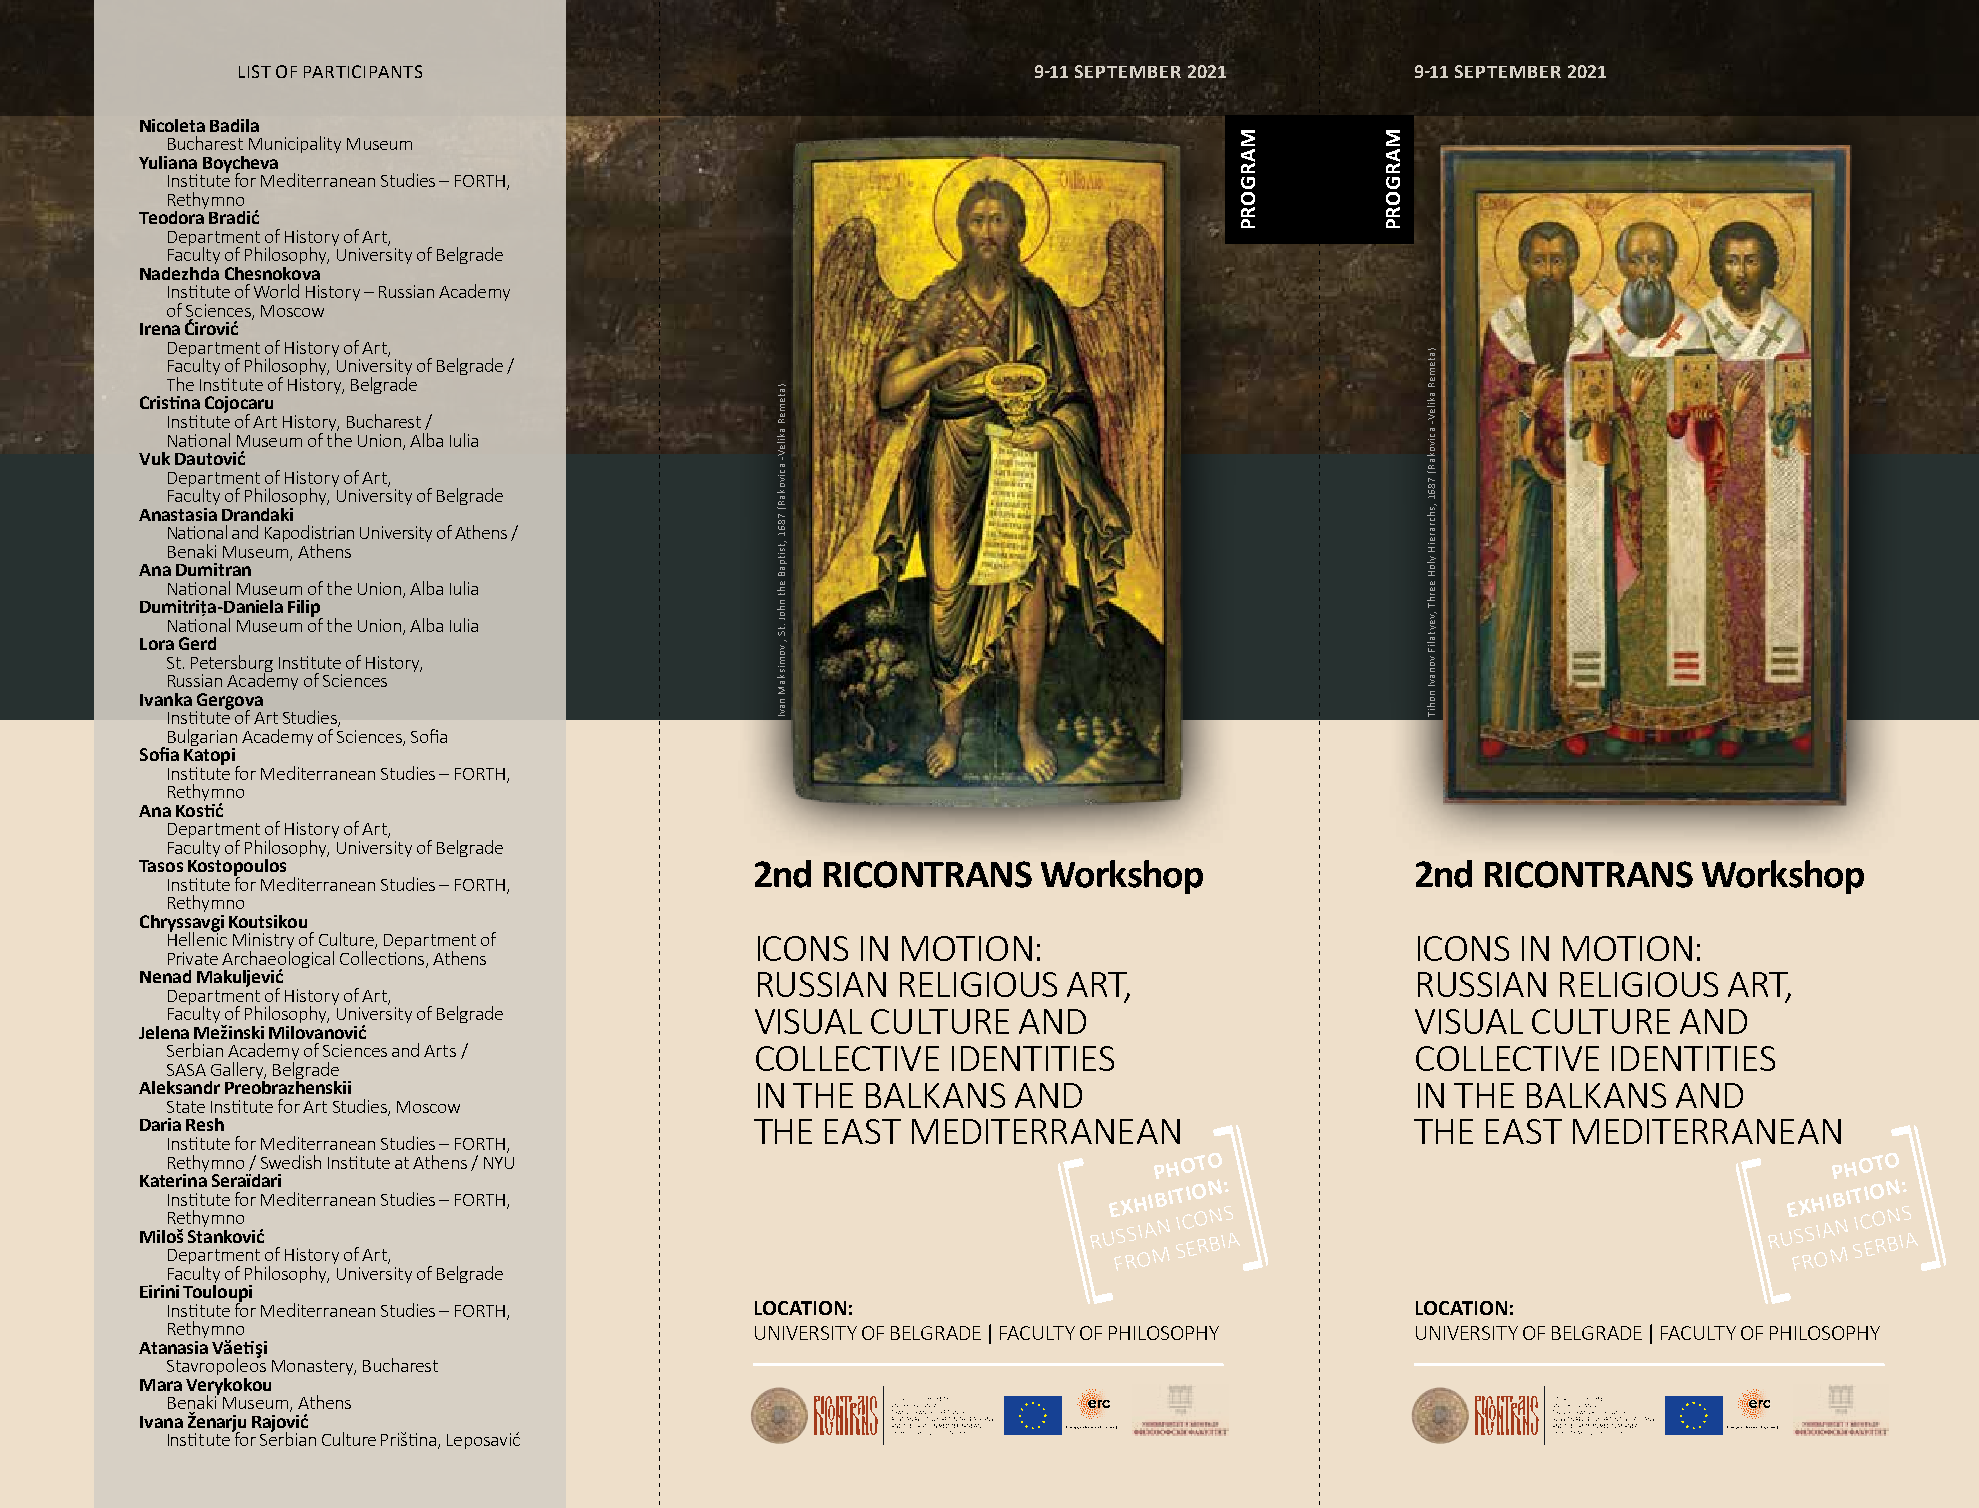  I want to click on Mara, so click(161, 1385).
